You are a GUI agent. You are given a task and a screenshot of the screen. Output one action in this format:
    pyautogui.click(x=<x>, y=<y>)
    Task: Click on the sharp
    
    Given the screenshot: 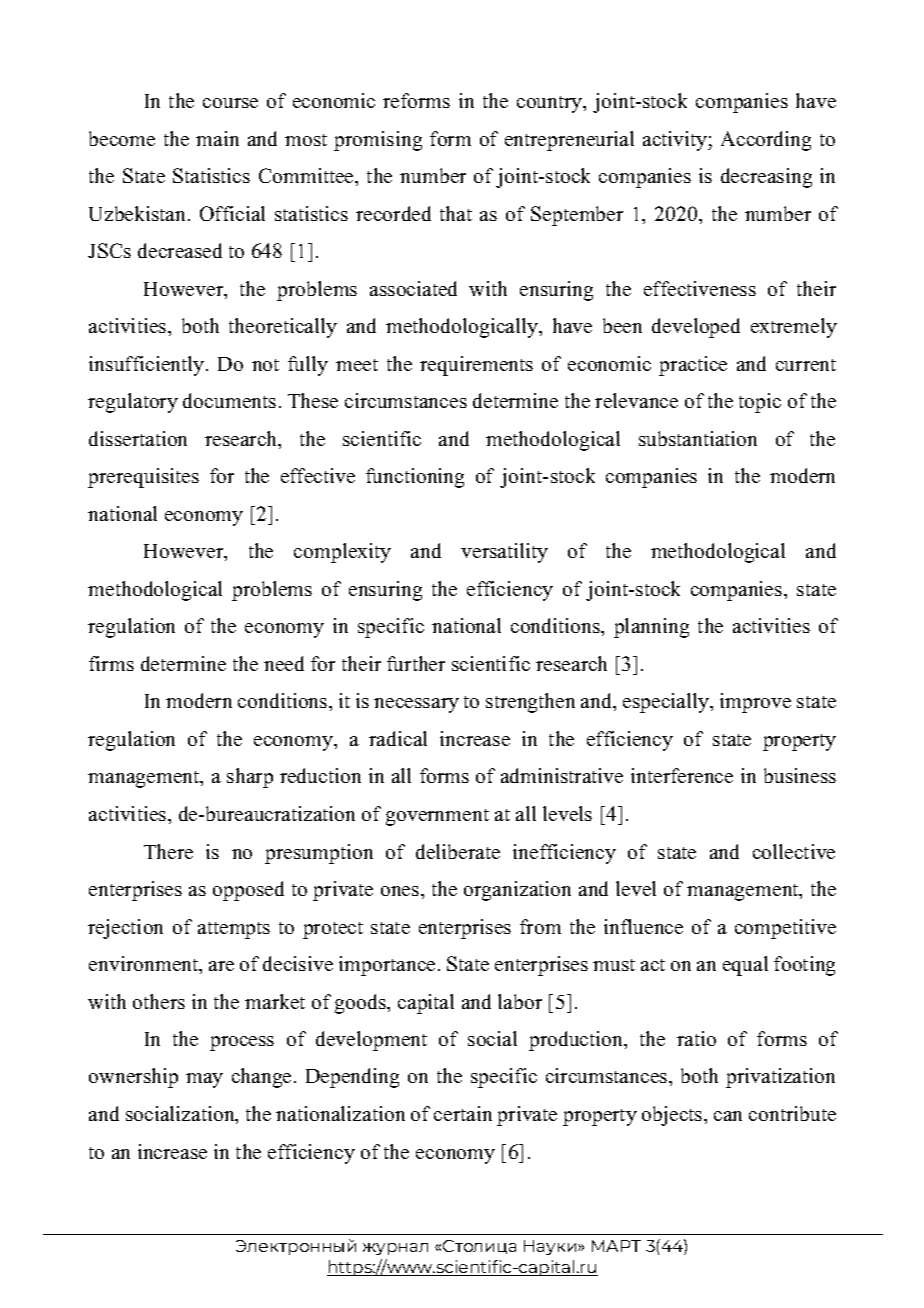 What is the action you would take?
    pyautogui.click(x=250, y=778)
